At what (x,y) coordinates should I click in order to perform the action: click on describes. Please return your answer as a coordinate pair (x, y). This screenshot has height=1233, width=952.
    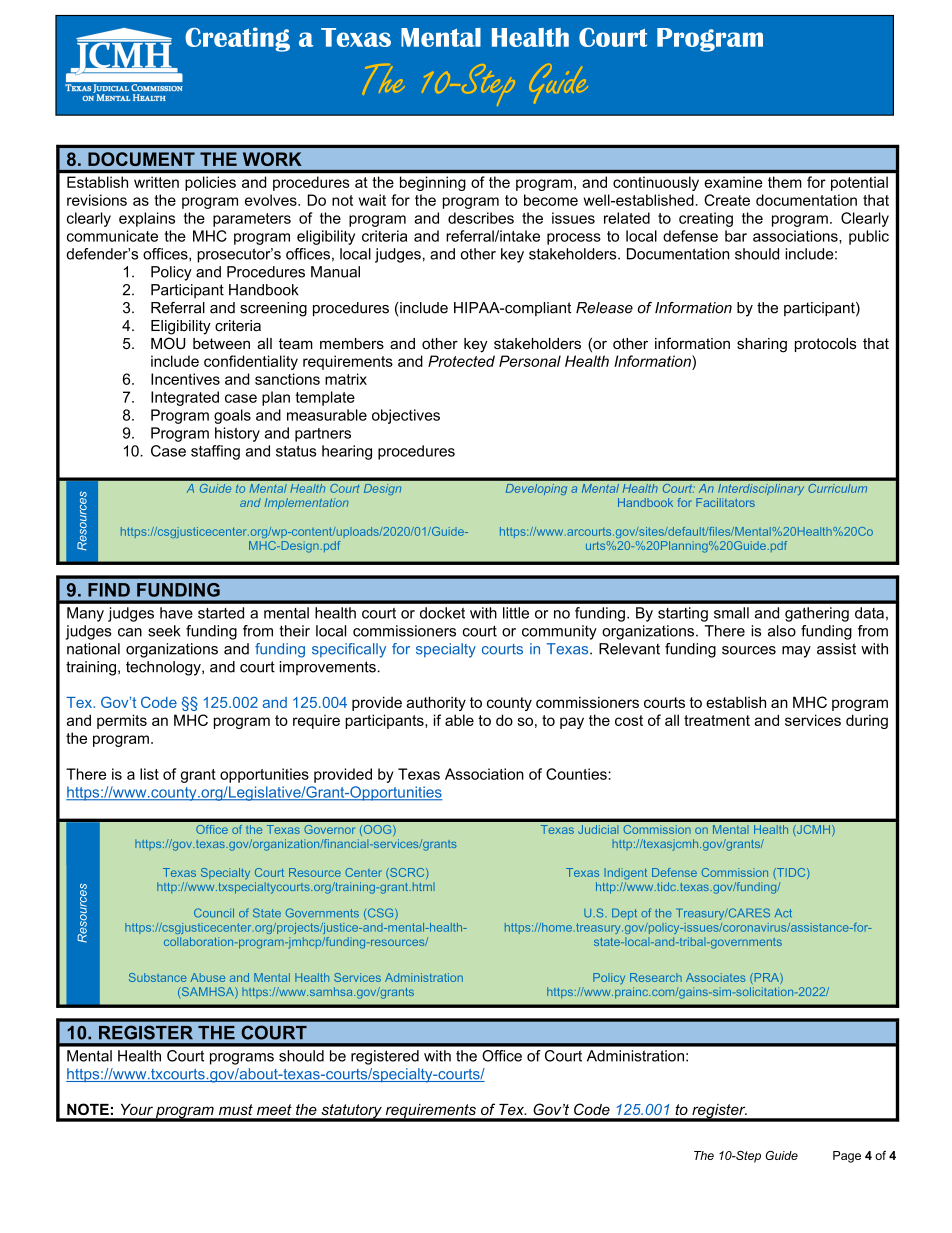
    Looking at the image, I should click on (481, 218).
